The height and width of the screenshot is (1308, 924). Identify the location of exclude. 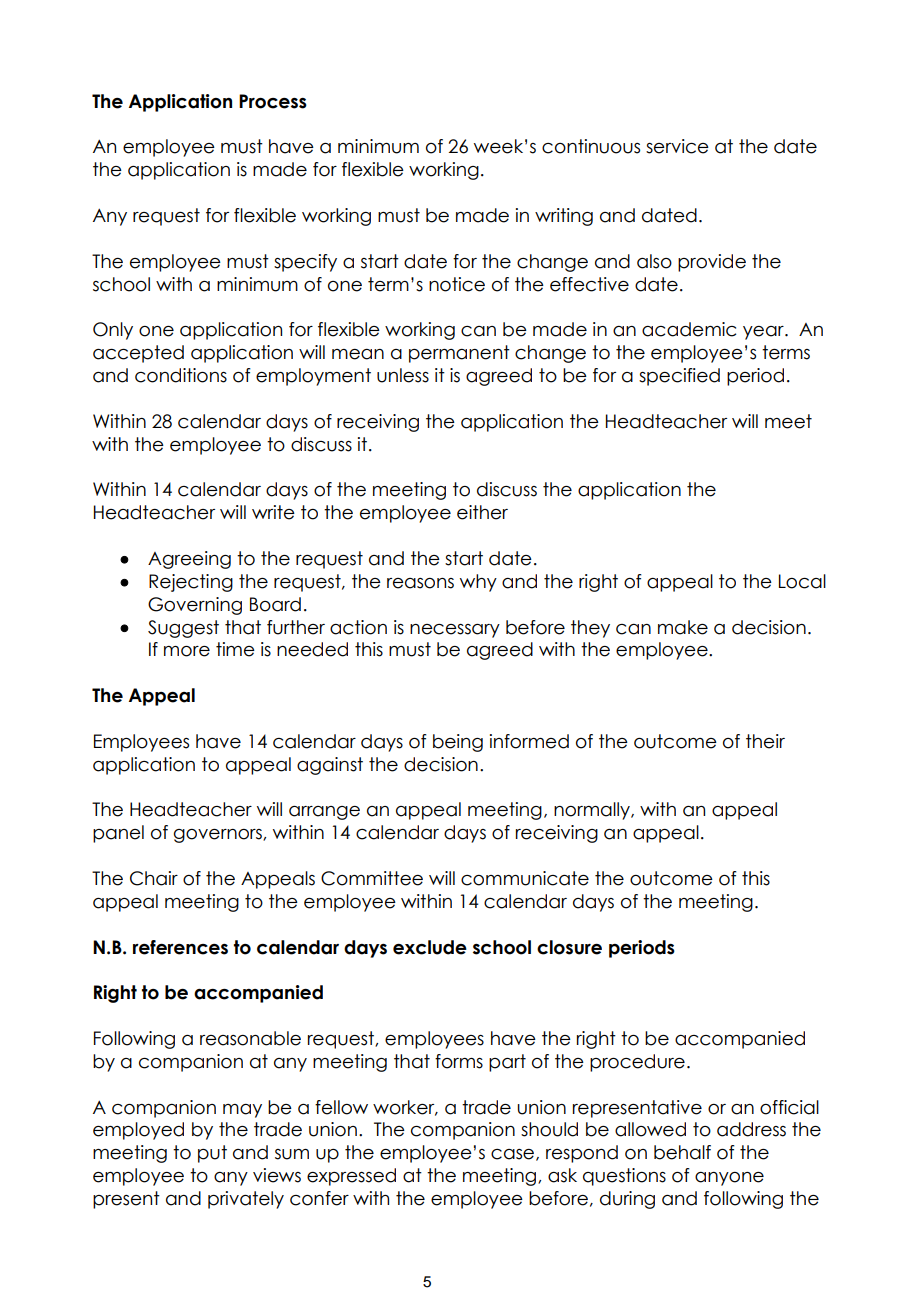
(430, 947).
